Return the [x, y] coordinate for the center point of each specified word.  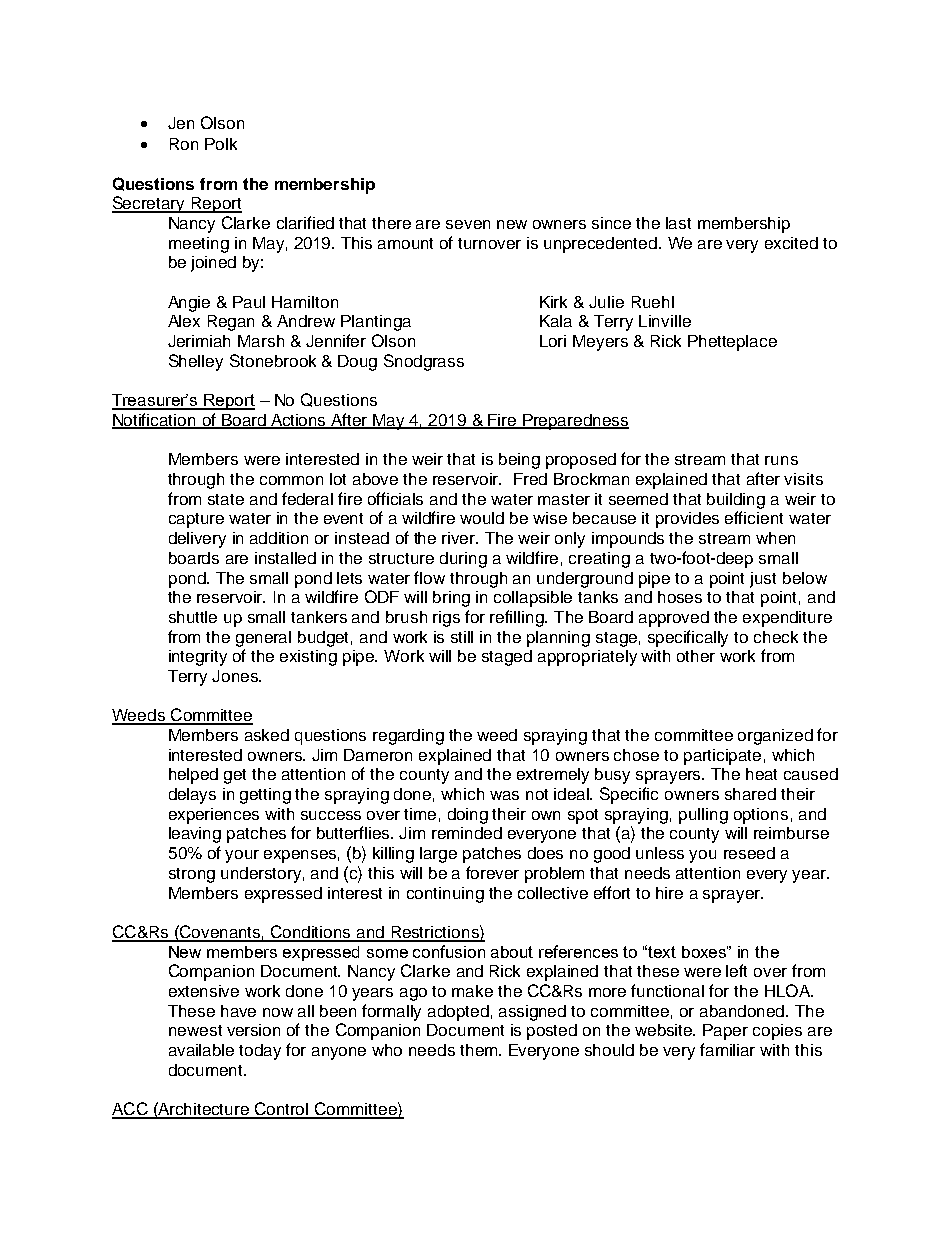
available [201, 1050]
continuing [445, 895]
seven [468, 224]
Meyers [600, 343]
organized [775, 737]
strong [192, 875]
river [460, 538]
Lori [553, 341]
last [678, 223]
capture [196, 520]
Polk [221, 144]
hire [669, 893]
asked [267, 735]
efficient [754, 517]
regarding [408, 737]
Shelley [196, 362]
